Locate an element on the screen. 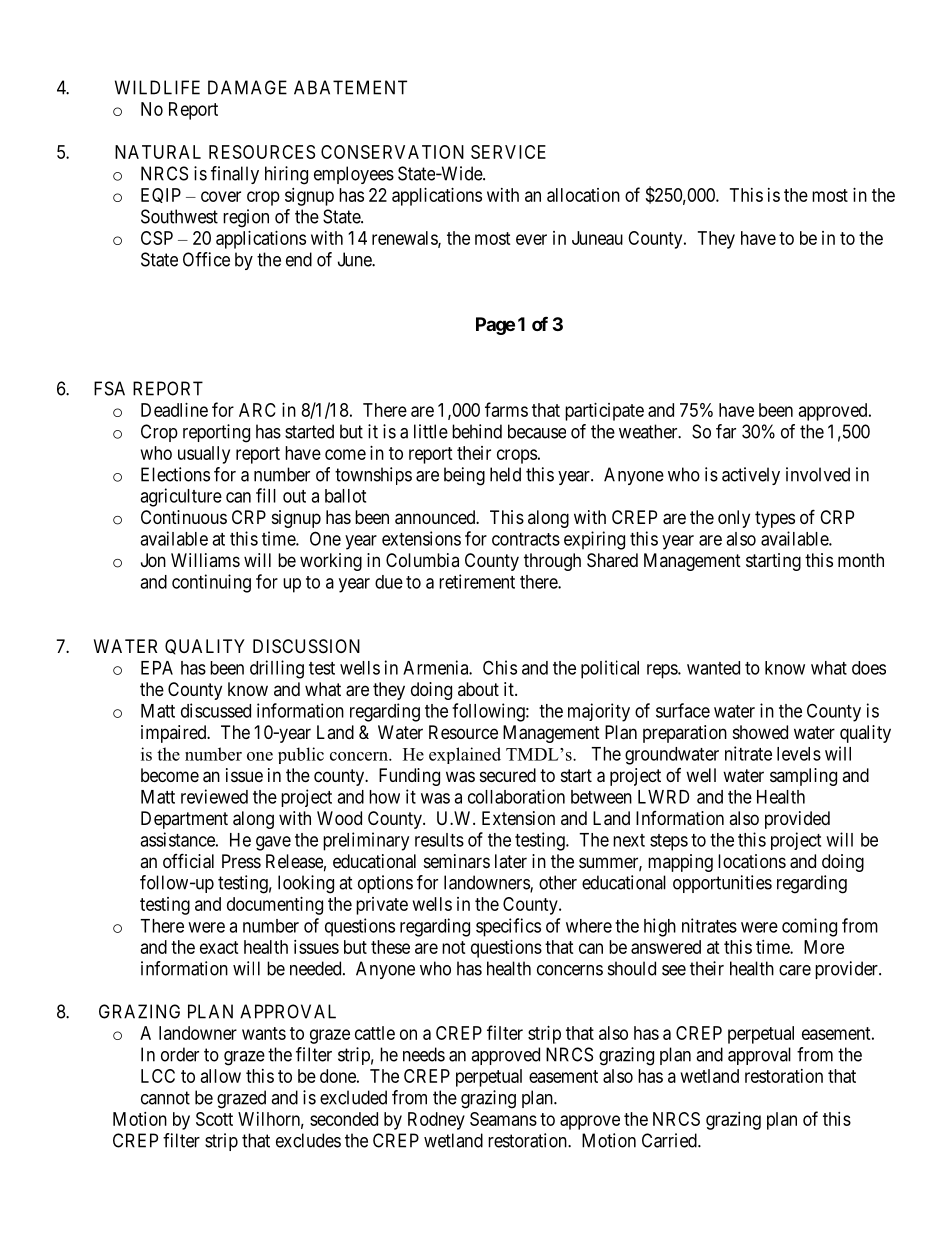 This screenshot has width=952, height=1233. secured is located at coordinates (508, 775).
